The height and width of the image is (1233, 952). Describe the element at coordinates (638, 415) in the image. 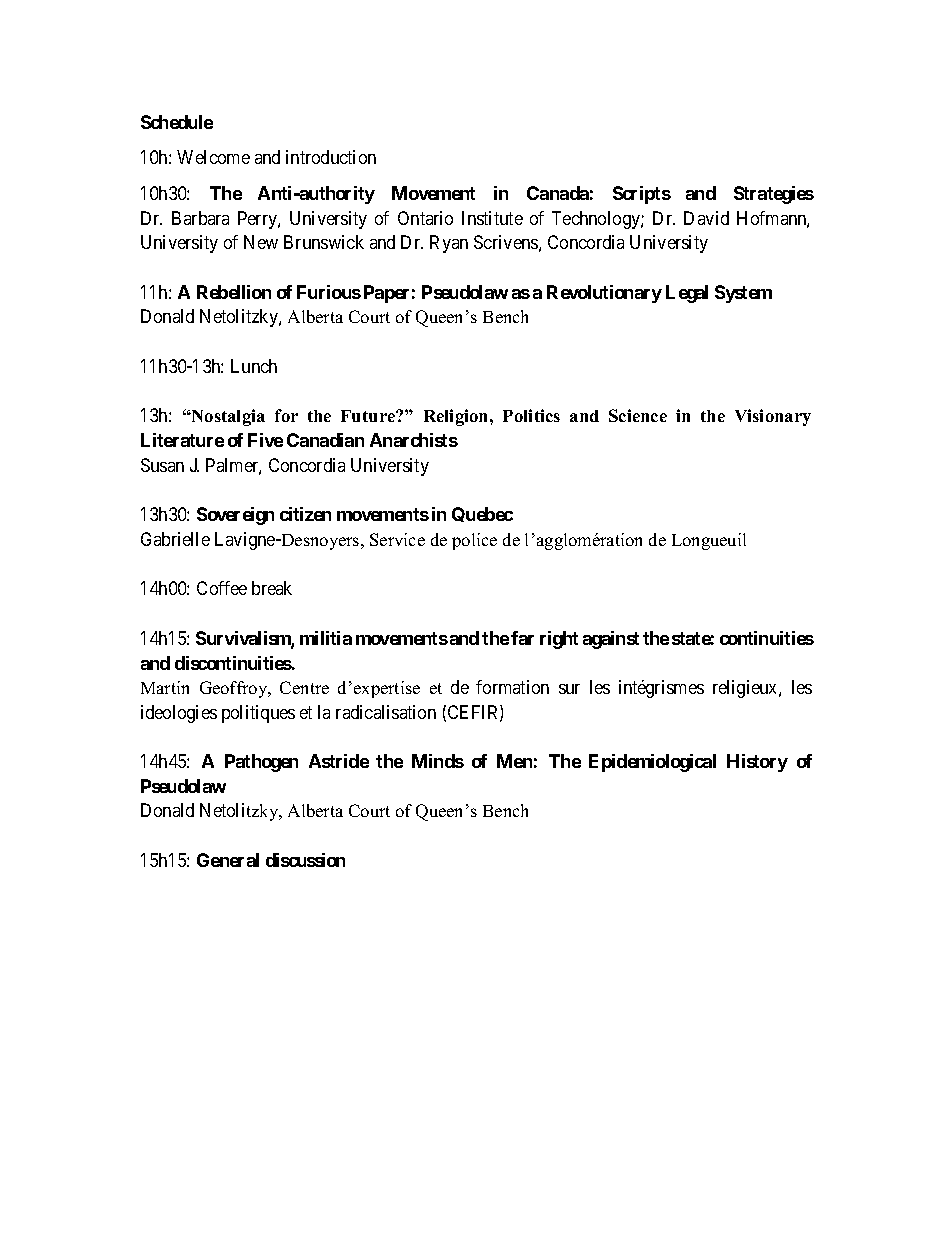

I see `Science` at that location.
